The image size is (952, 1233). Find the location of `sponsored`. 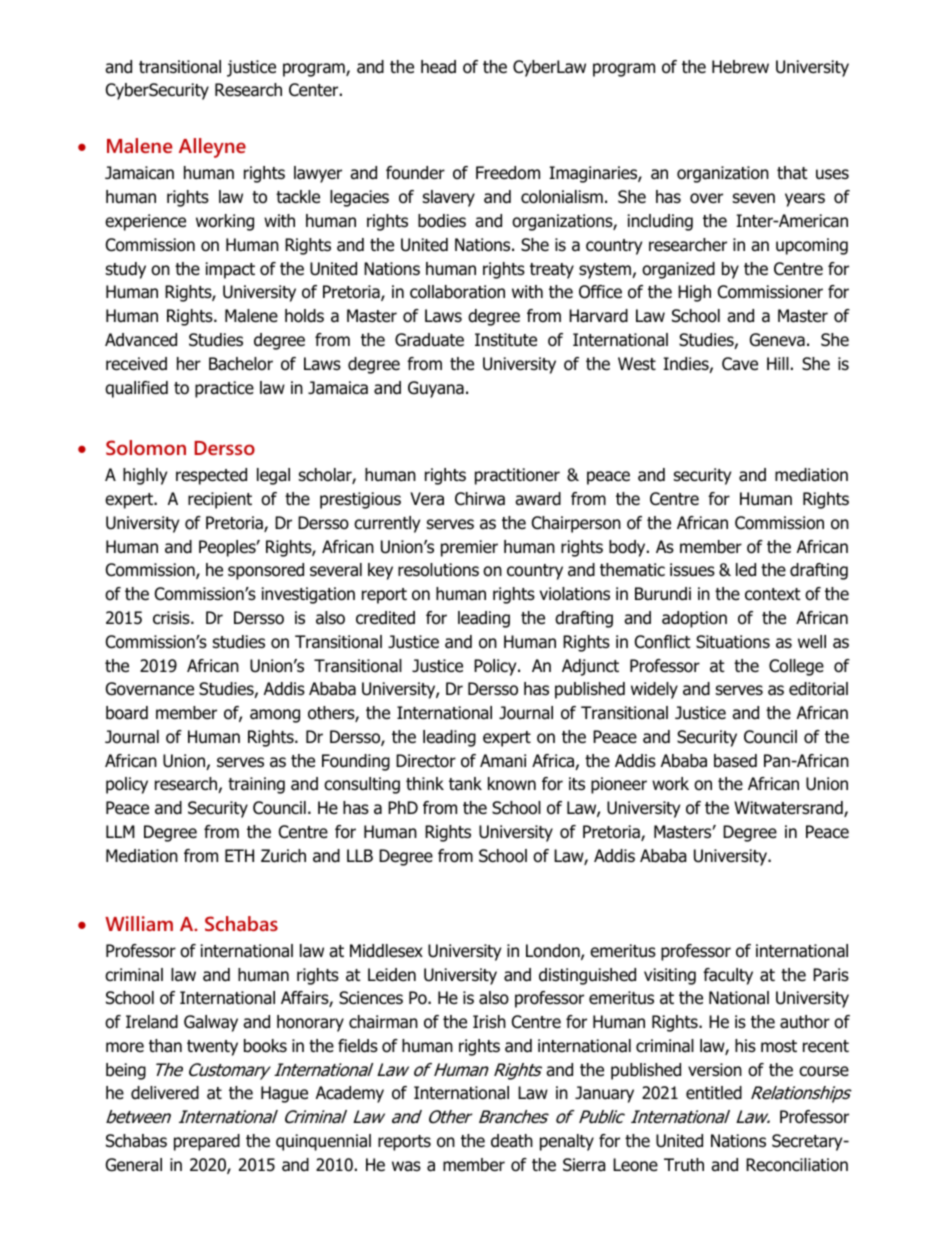

sponsored is located at coordinates (266, 571).
